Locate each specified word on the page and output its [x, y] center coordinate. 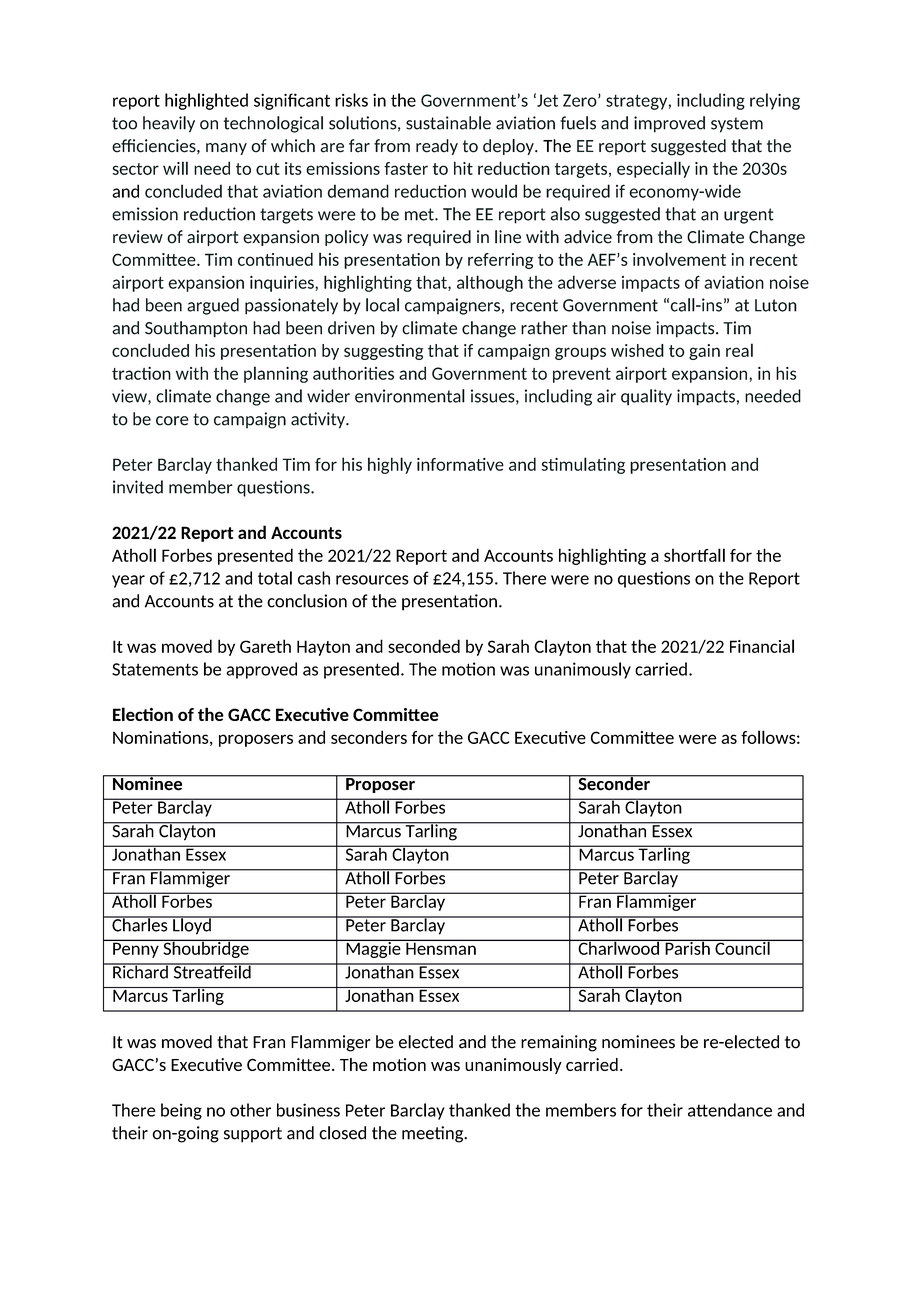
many [226, 149]
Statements [155, 669]
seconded [424, 646]
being [181, 1111]
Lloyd [192, 925]
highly [390, 465]
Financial [762, 646]
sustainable [448, 123]
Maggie [373, 948]
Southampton [196, 329]
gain [704, 352]
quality [646, 397]
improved [669, 124]
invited [138, 487]
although [490, 283]
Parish [687, 947]
